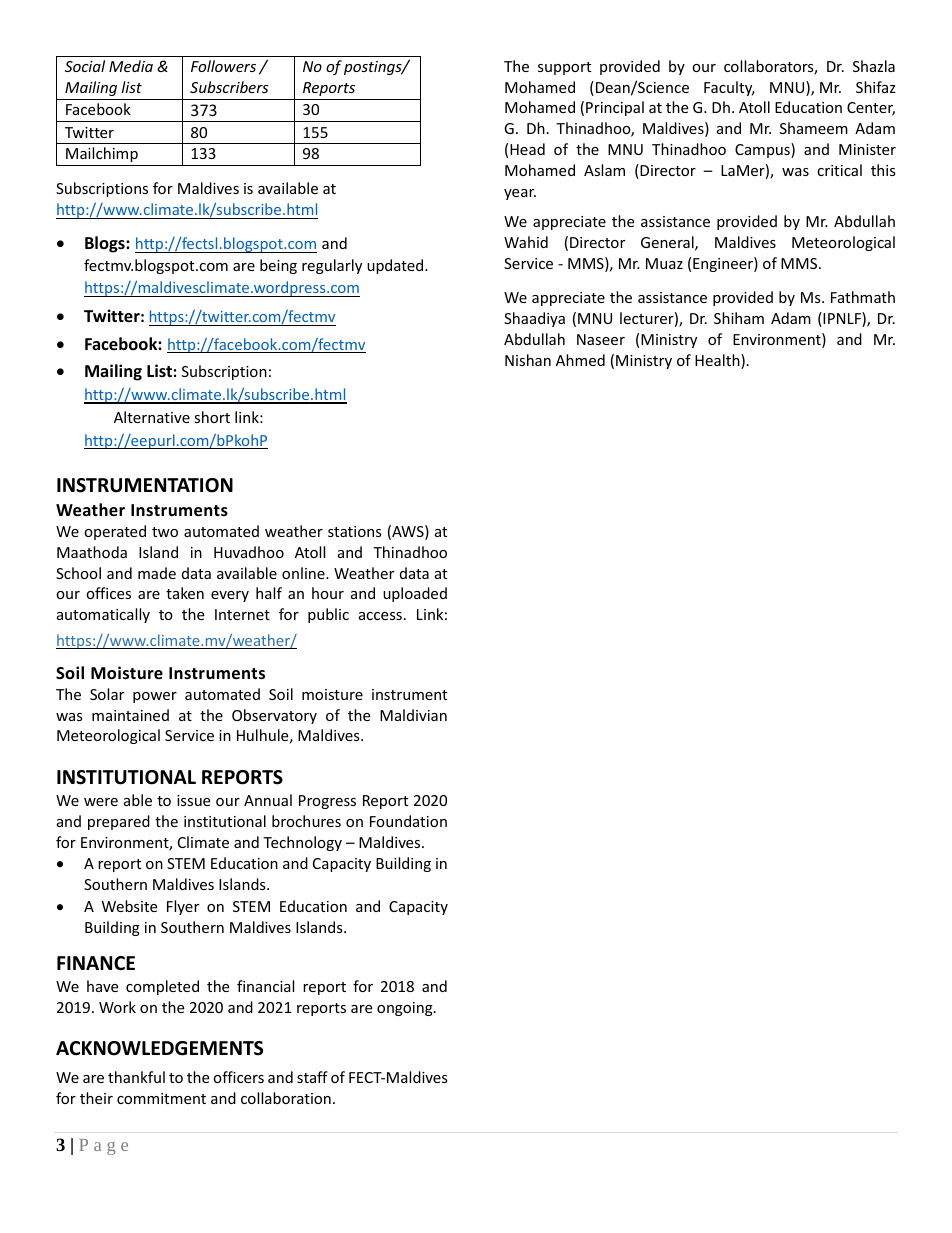 The image size is (952, 1233). What do you see at coordinates (193, 800) in the document?
I see `issue` at bounding box center [193, 800].
